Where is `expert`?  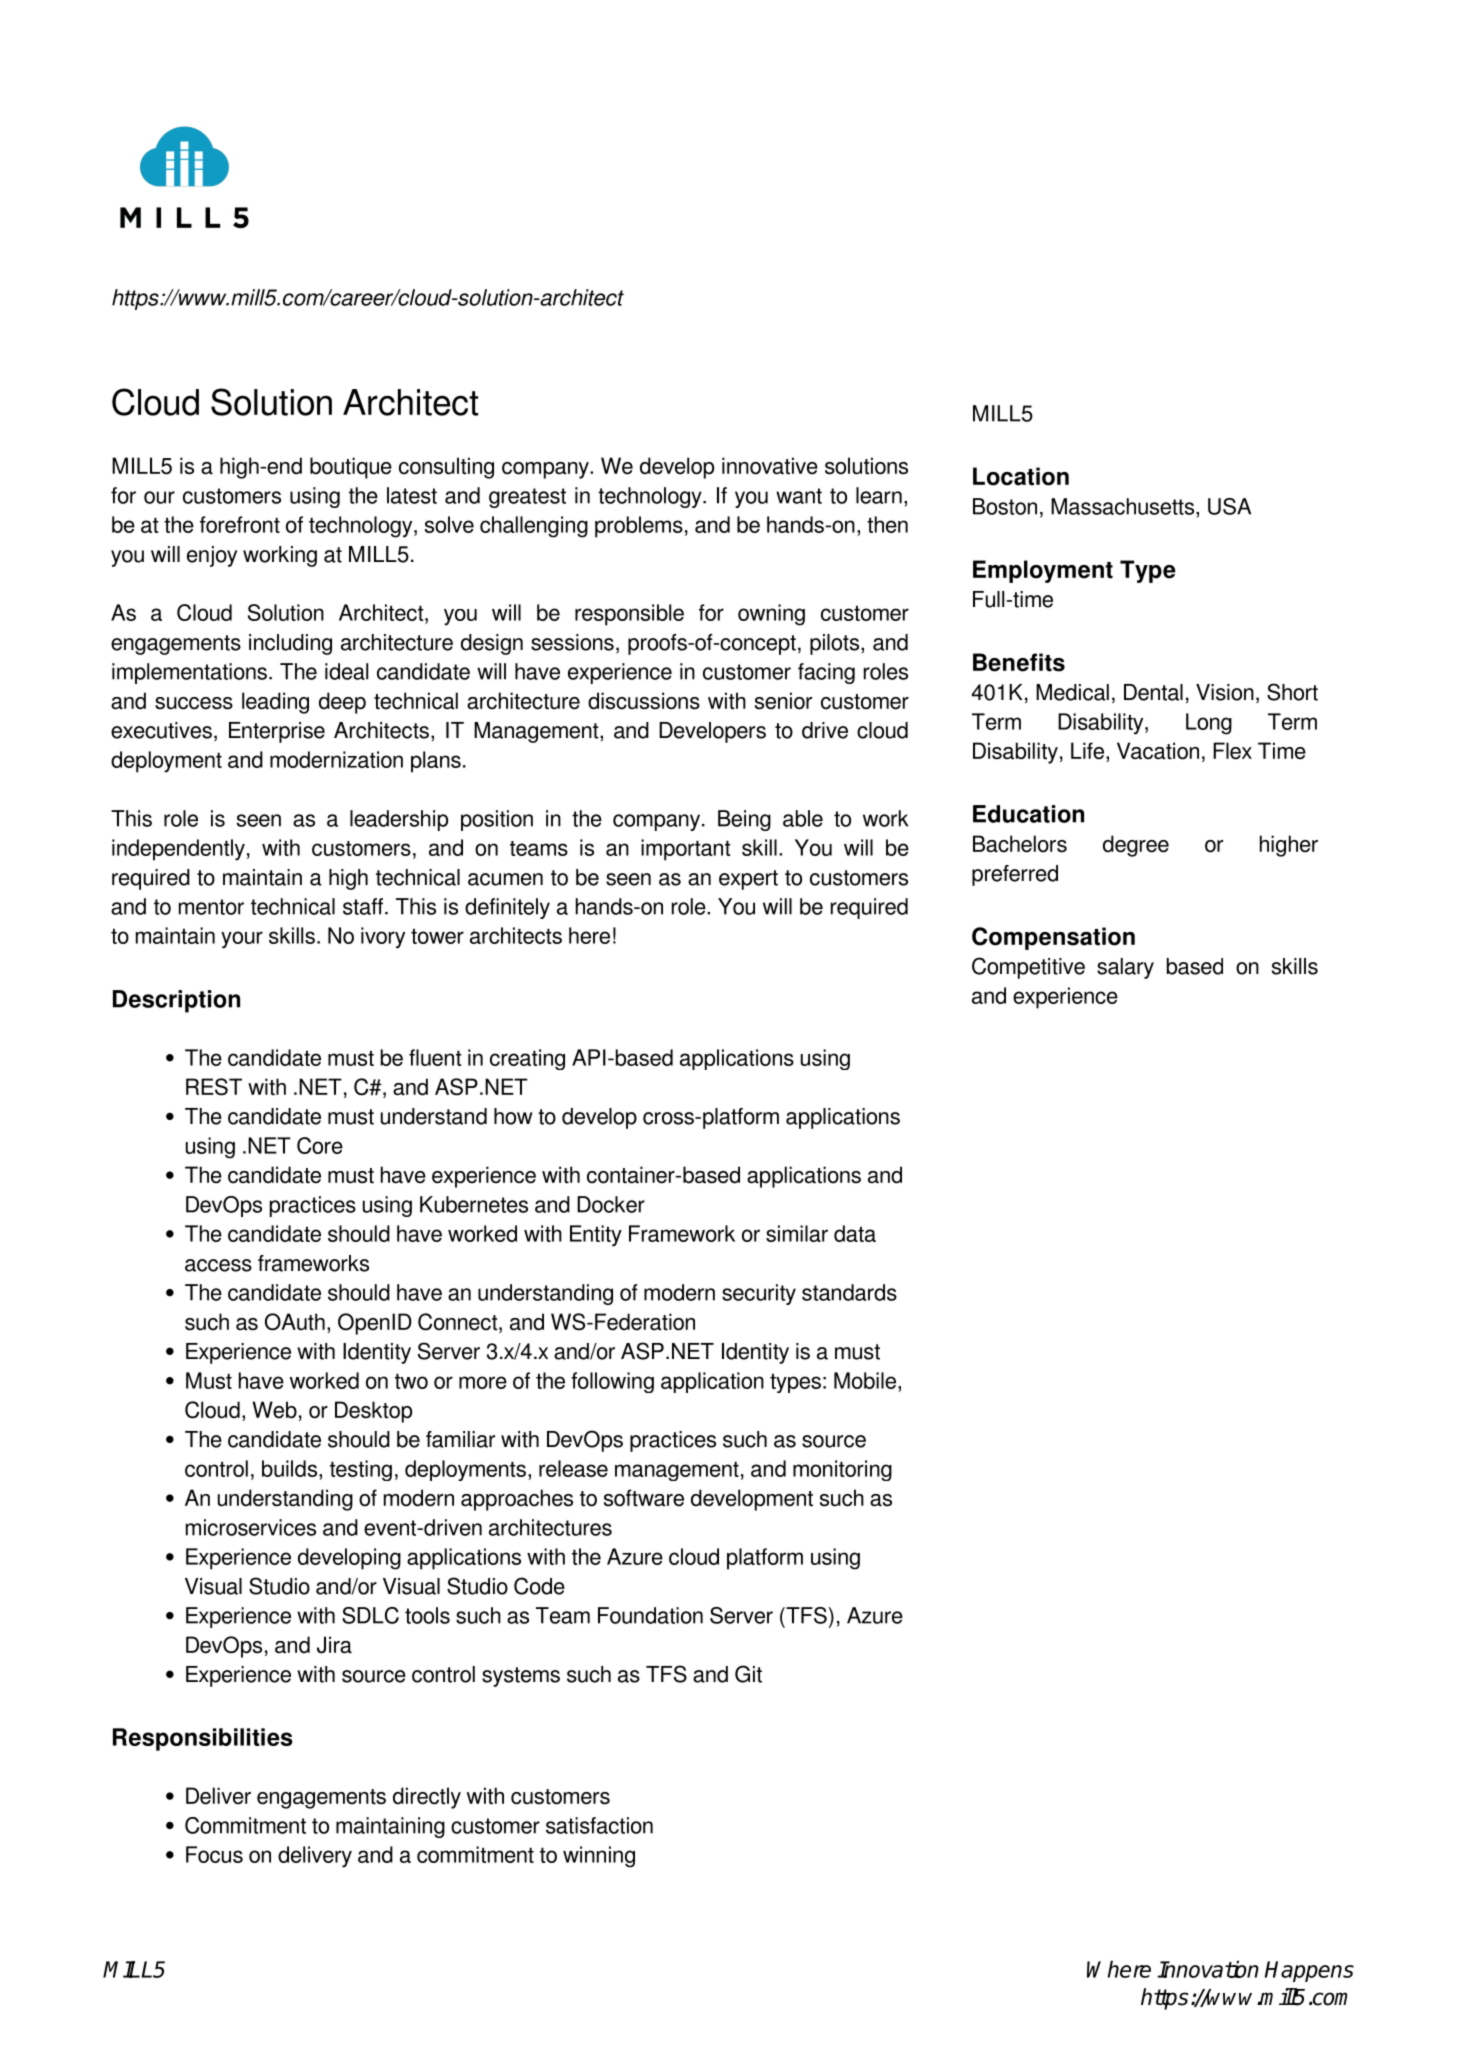 expert is located at coordinates (748, 880).
